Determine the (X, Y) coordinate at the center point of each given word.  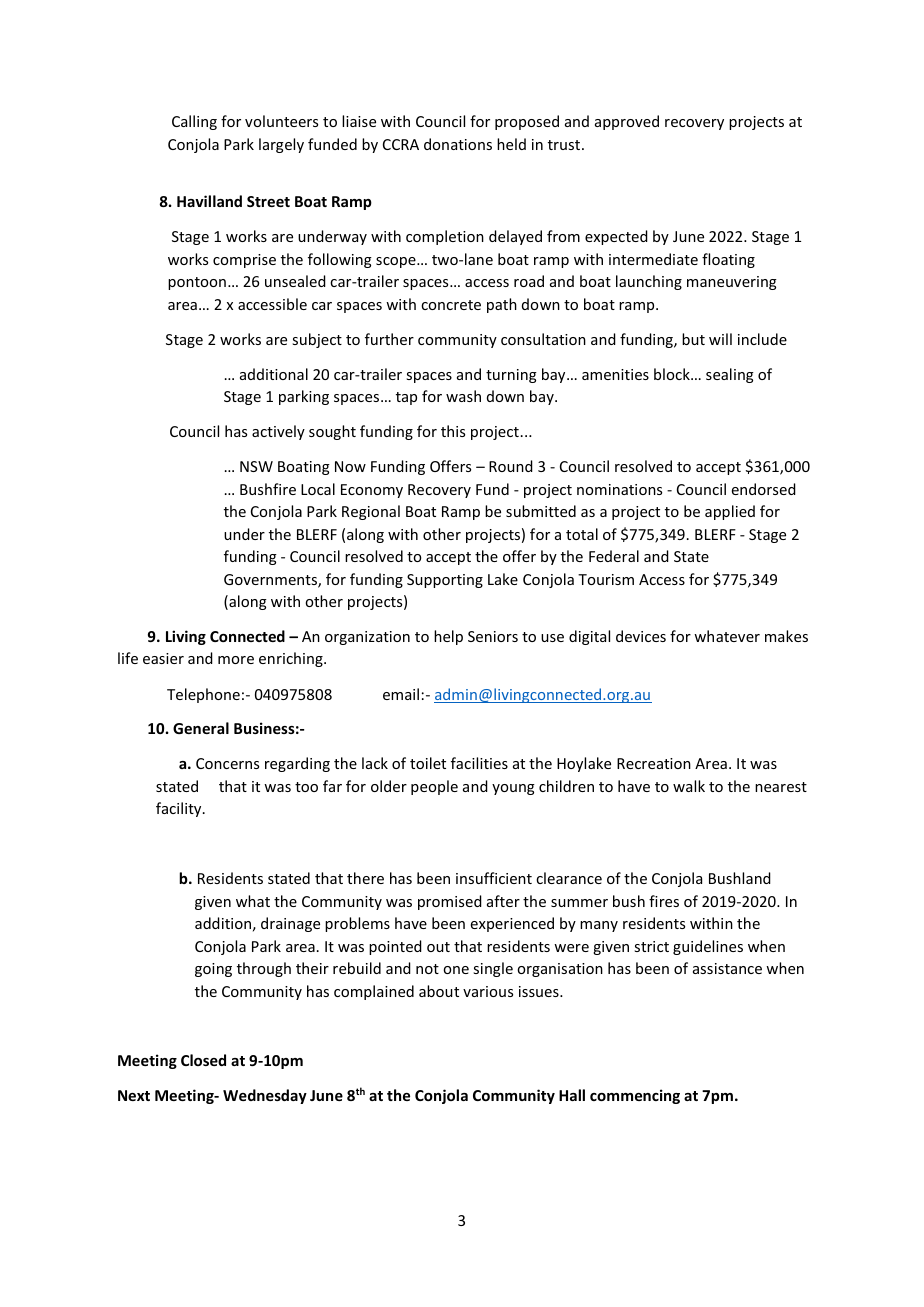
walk (689, 786)
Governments (271, 581)
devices (641, 636)
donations (458, 144)
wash (463, 396)
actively (278, 432)
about (439, 991)
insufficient (494, 878)
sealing (730, 375)
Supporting (445, 581)
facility (180, 809)
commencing (635, 1096)
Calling (194, 122)
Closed (203, 1060)
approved (627, 122)
